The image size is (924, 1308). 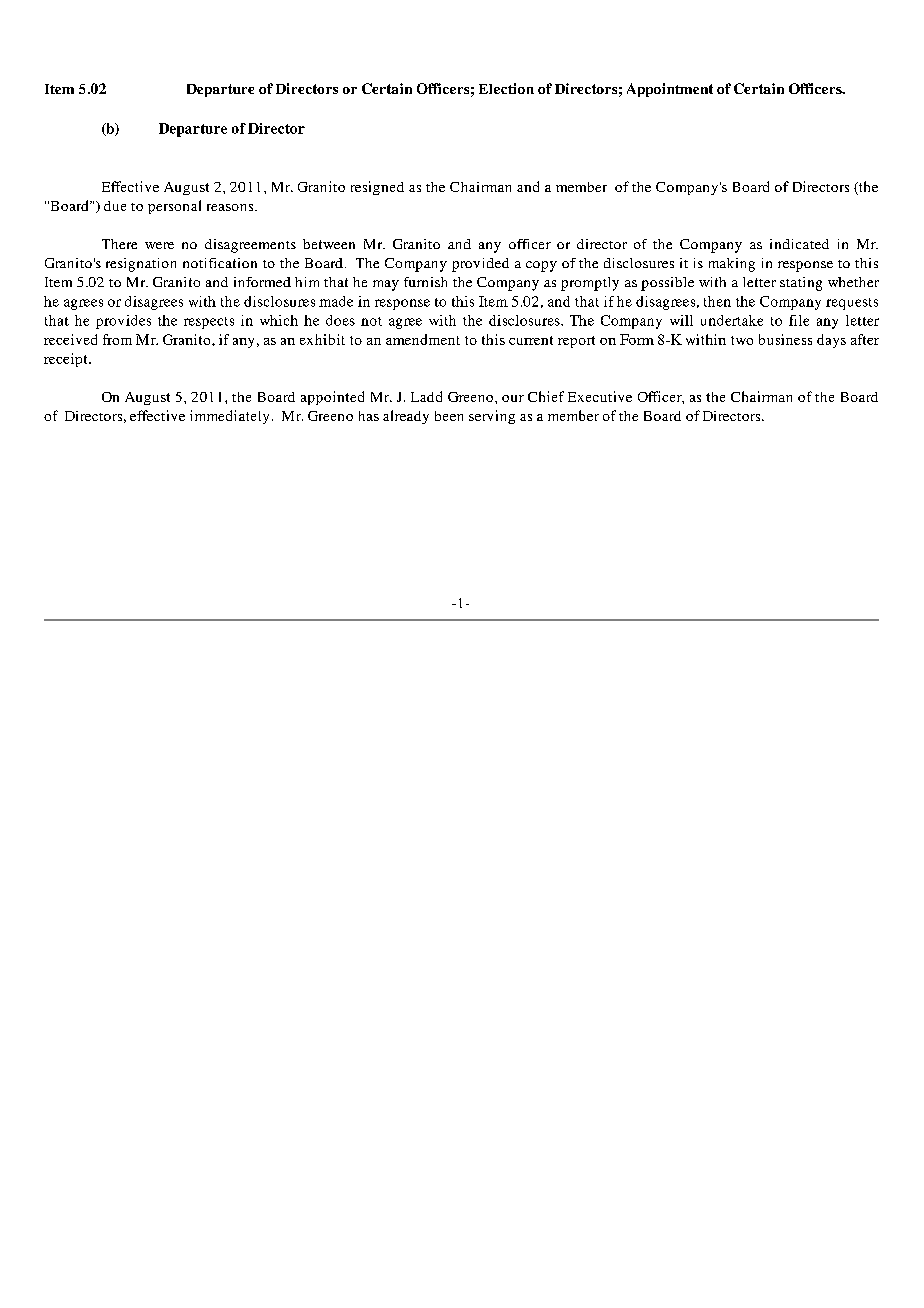 What do you see at coordinates (231, 207) in the screenshot?
I see `reasons` at bounding box center [231, 207].
